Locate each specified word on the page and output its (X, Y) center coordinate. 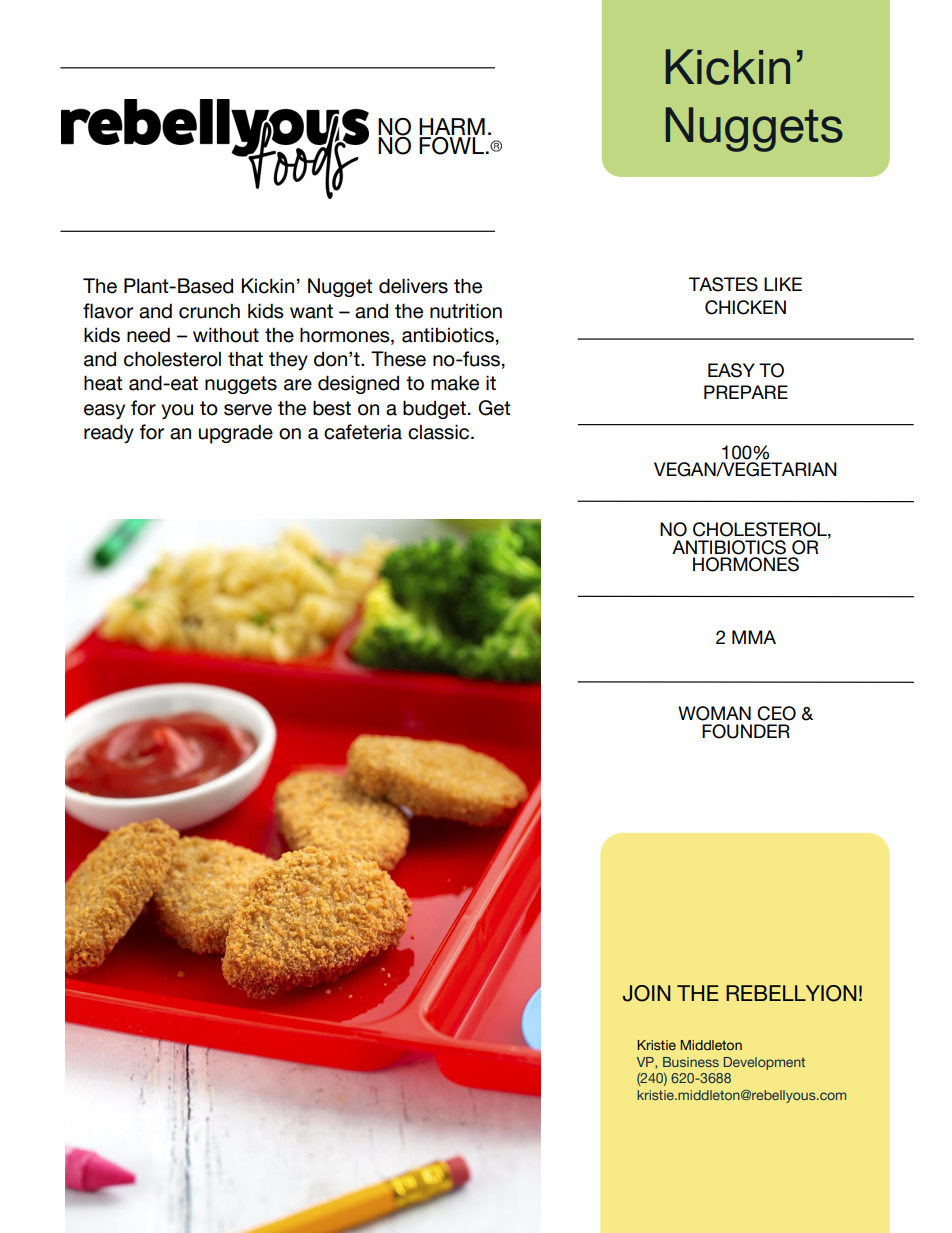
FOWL (451, 146)
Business (691, 1062)
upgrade (236, 434)
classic (440, 432)
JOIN (647, 993)
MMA (754, 637)
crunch (209, 311)
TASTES (723, 284)
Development (764, 1063)
